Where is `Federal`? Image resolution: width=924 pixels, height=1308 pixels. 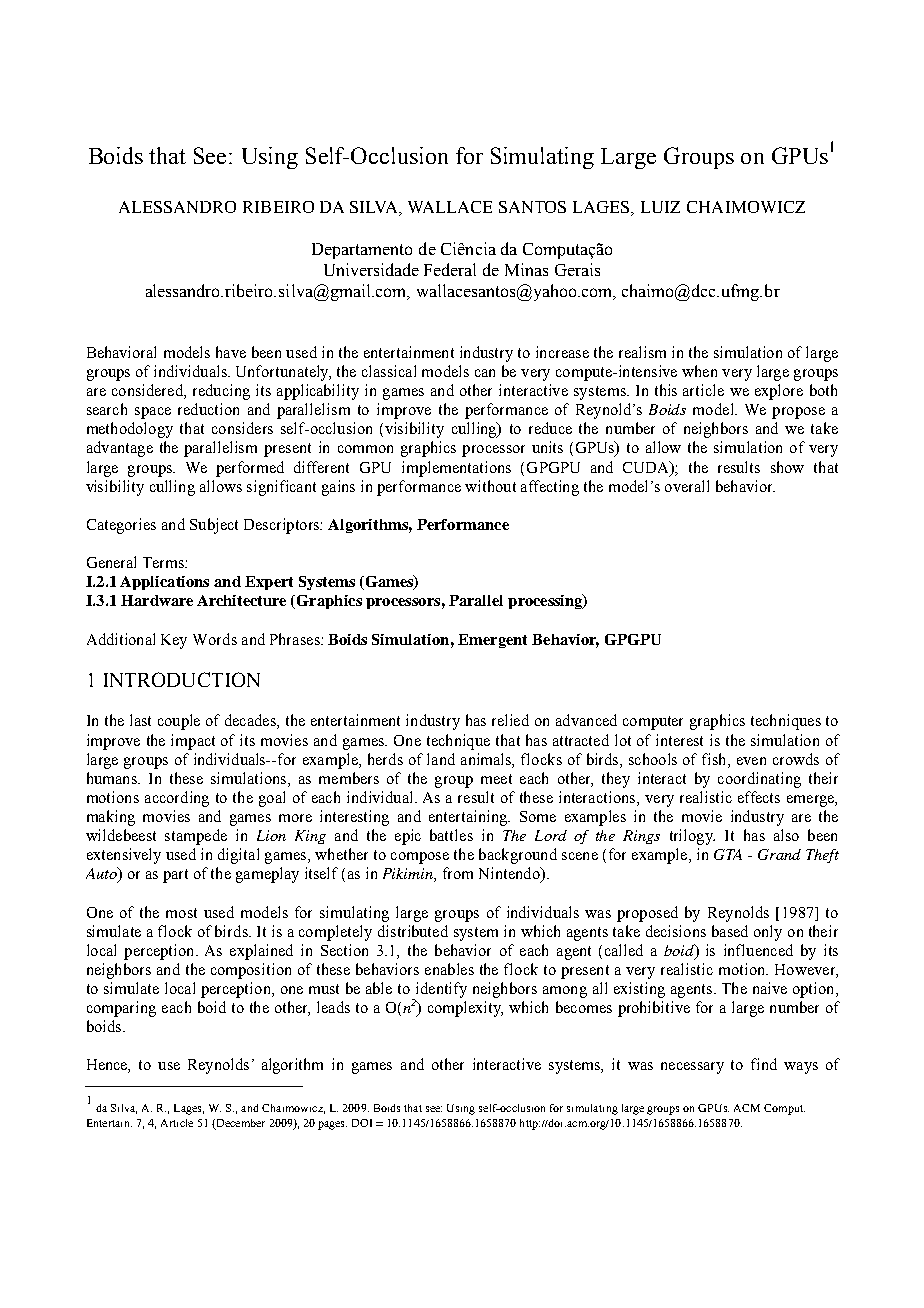
Federal is located at coordinates (450, 269).
